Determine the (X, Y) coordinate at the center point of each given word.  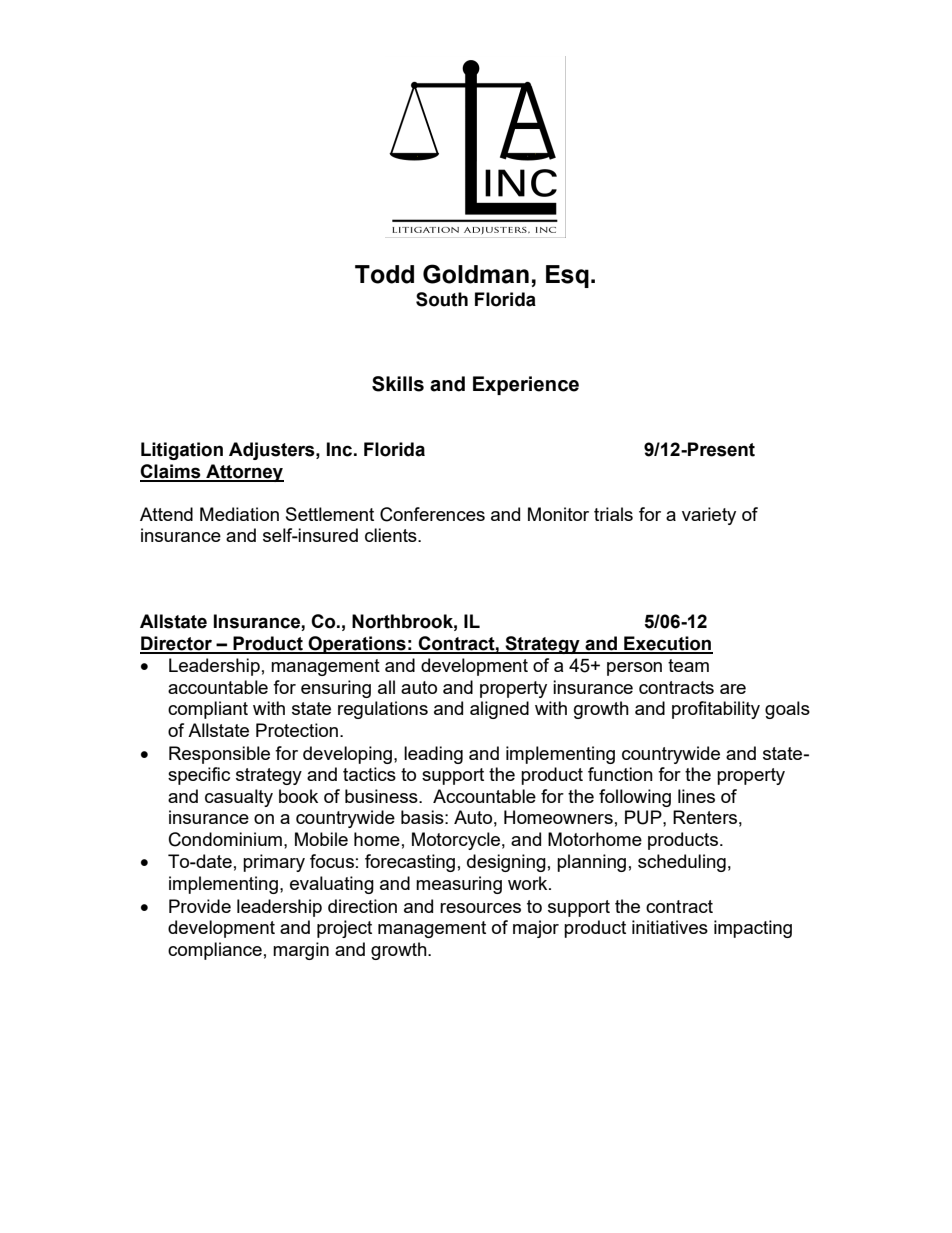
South (442, 299)
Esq (567, 276)
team (688, 665)
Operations (357, 645)
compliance (215, 951)
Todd (384, 274)
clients (392, 535)
